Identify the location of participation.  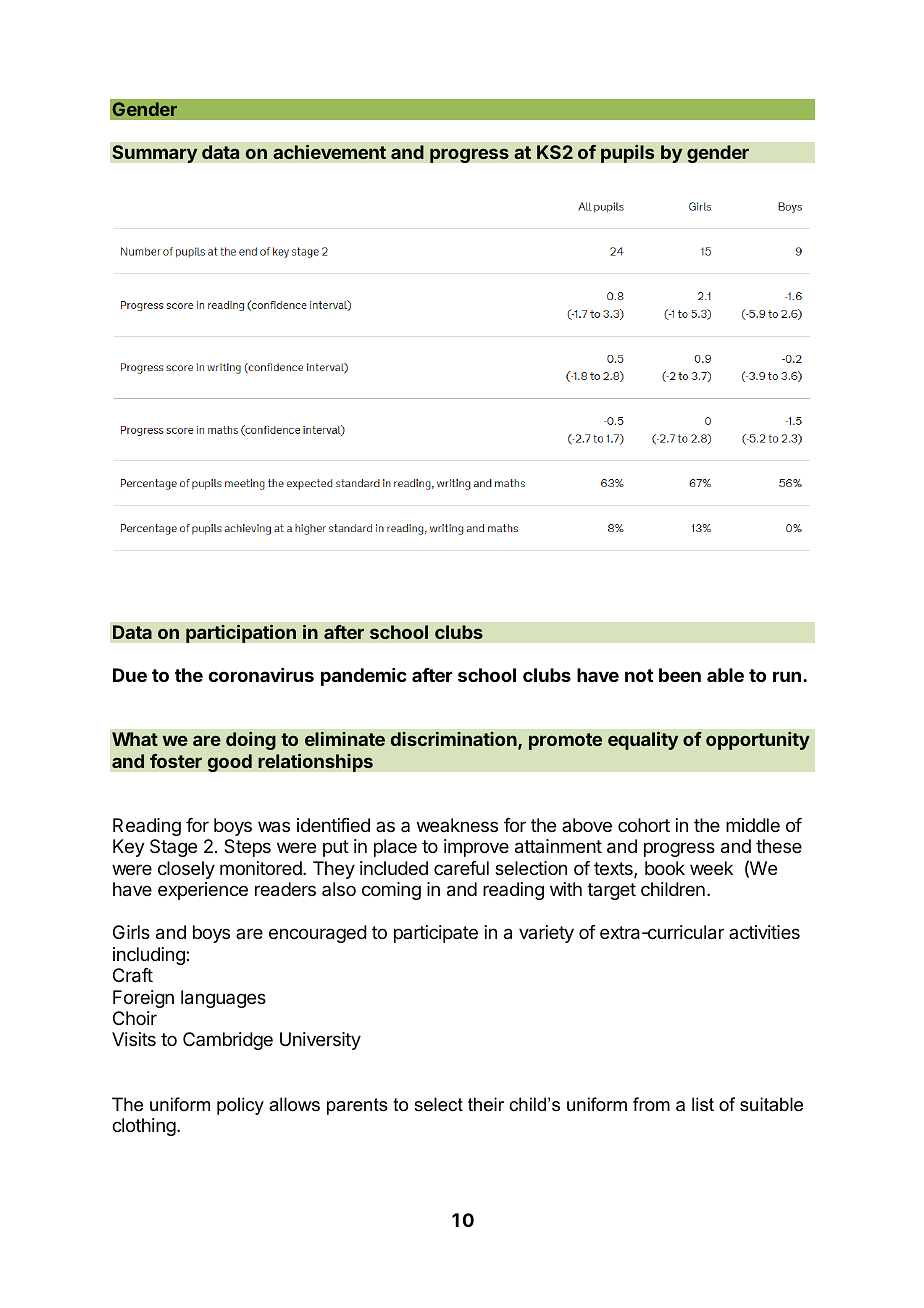
(241, 633).
